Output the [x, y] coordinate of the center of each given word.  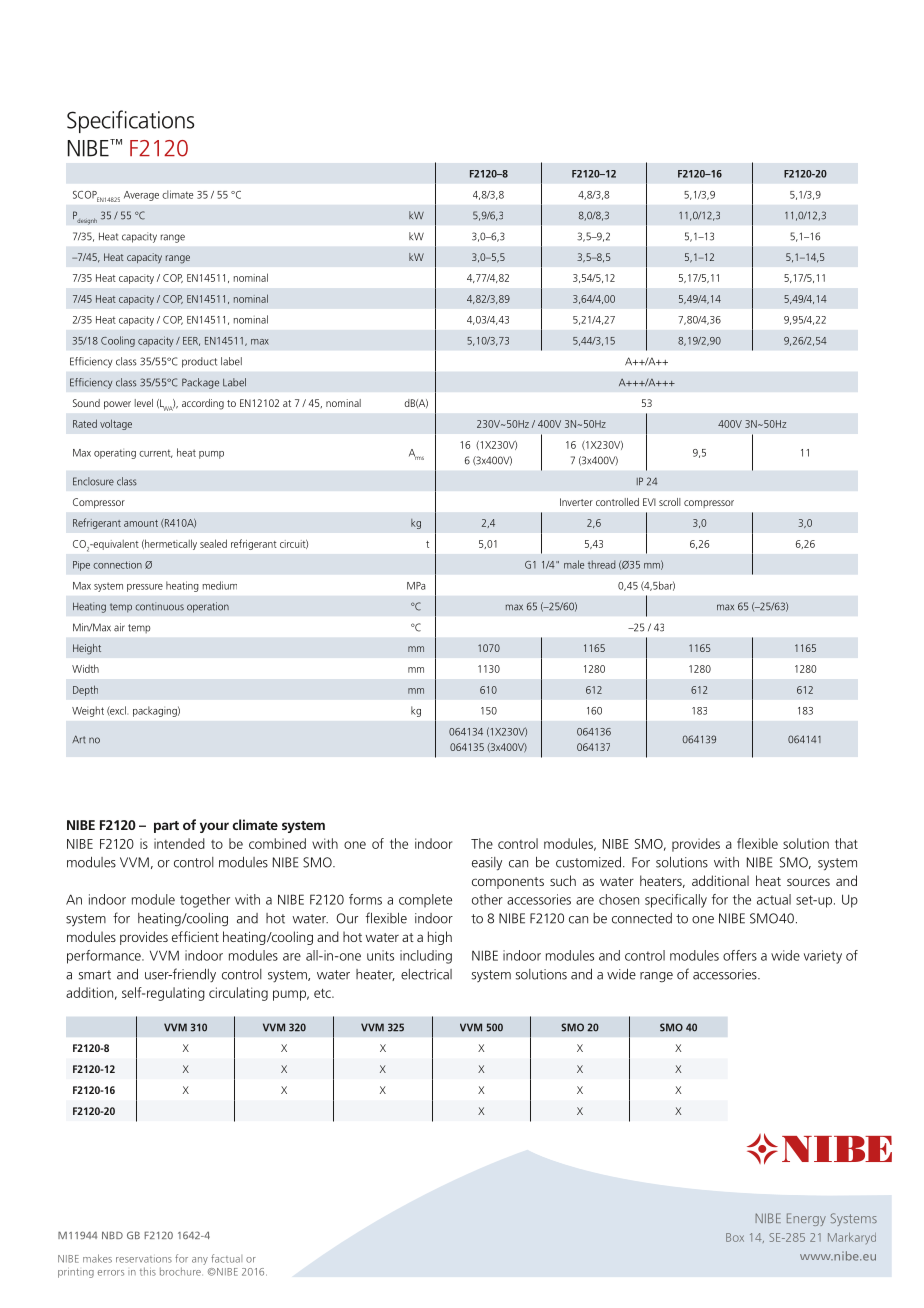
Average [141, 196]
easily [487, 864]
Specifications [130, 121]
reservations [144, 1259]
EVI [649, 502]
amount [141, 523]
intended [179, 843]
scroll [670, 502]
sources [808, 882]
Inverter [576, 502]
